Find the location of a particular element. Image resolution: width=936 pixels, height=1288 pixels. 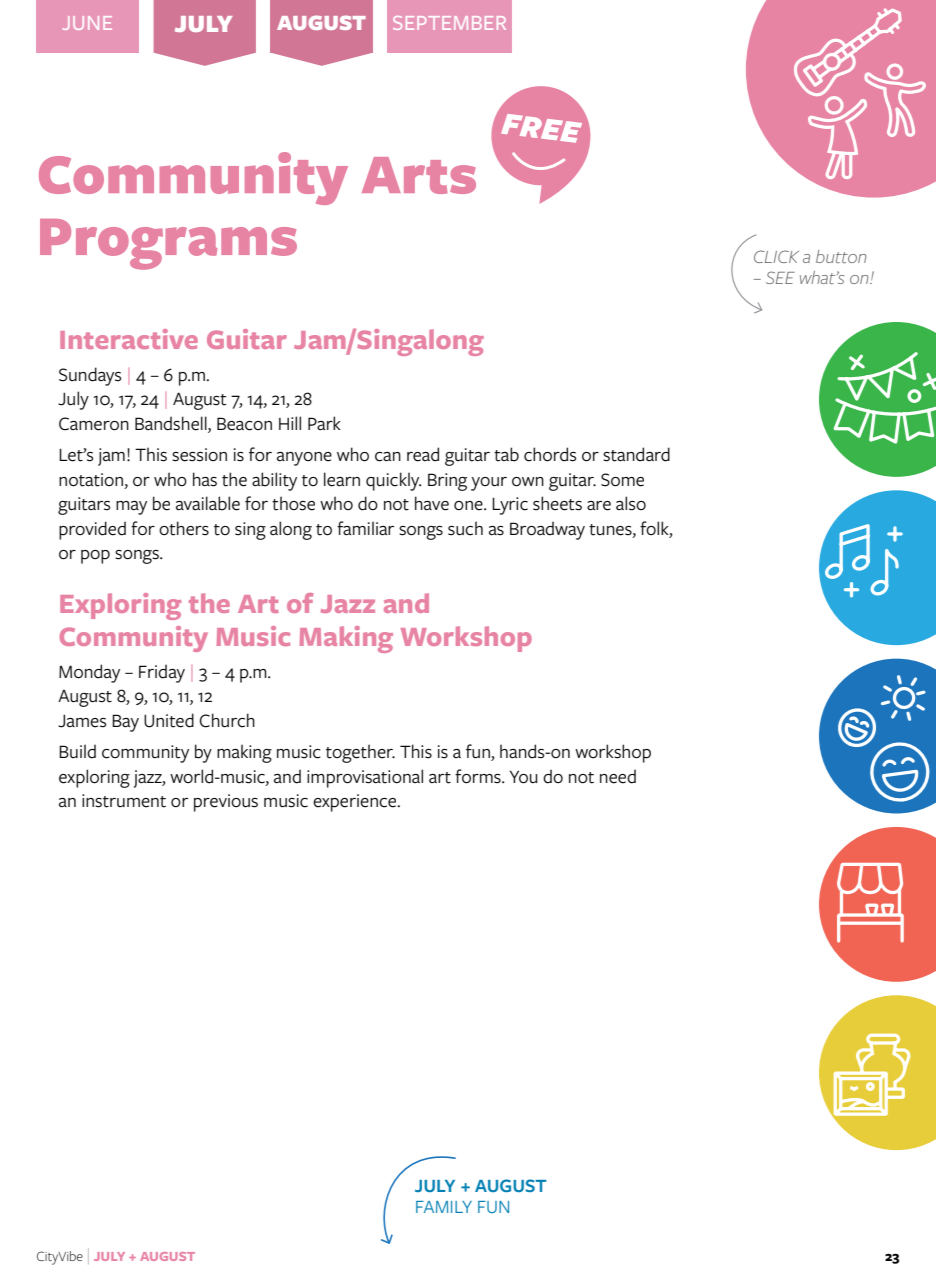

forms is located at coordinates (479, 776).
